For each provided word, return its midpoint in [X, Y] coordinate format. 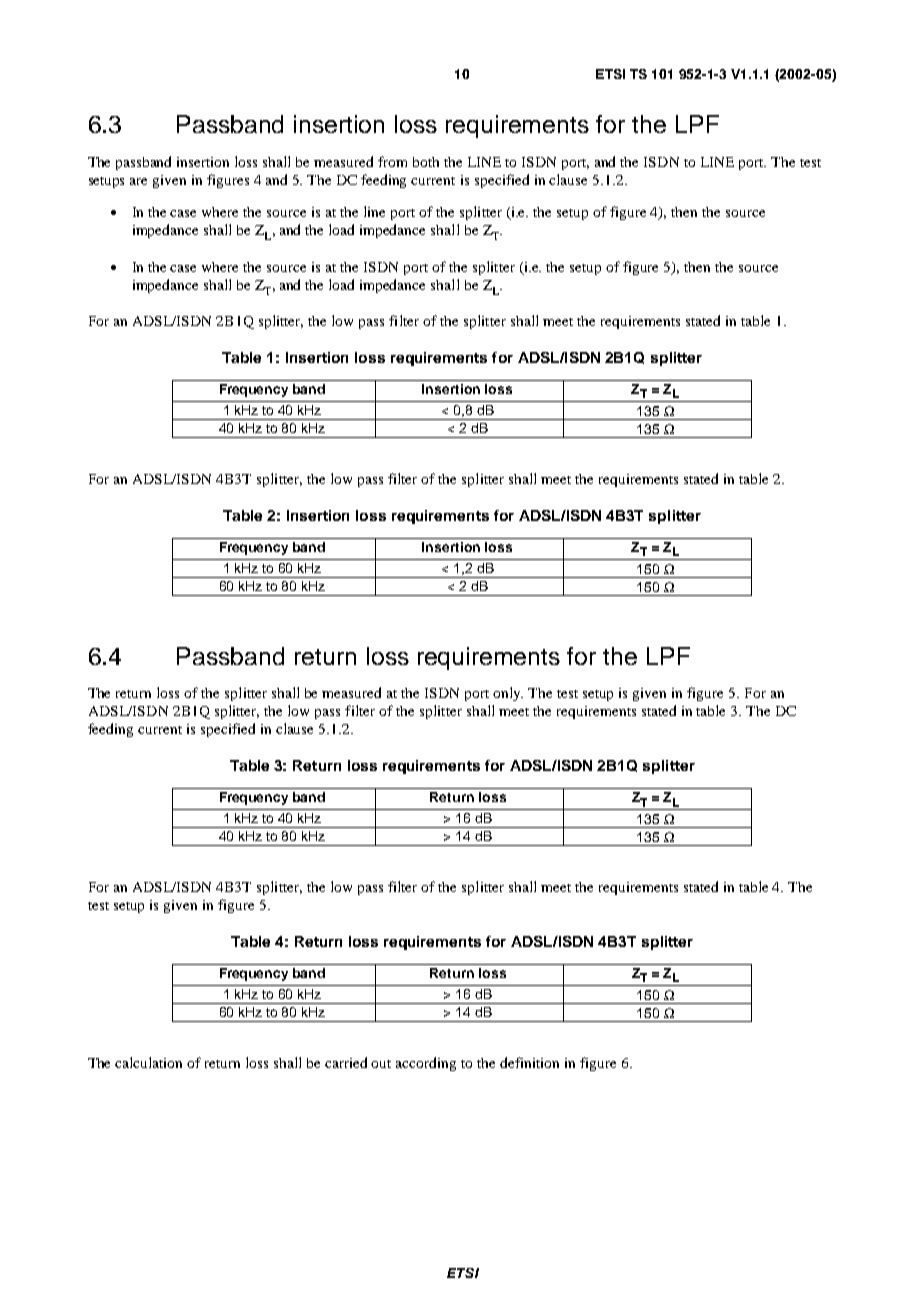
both [426, 162]
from [392, 161]
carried [346, 1062]
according [426, 1064]
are [138, 181]
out [381, 1064]
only [508, 694]
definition [529, 1062]
